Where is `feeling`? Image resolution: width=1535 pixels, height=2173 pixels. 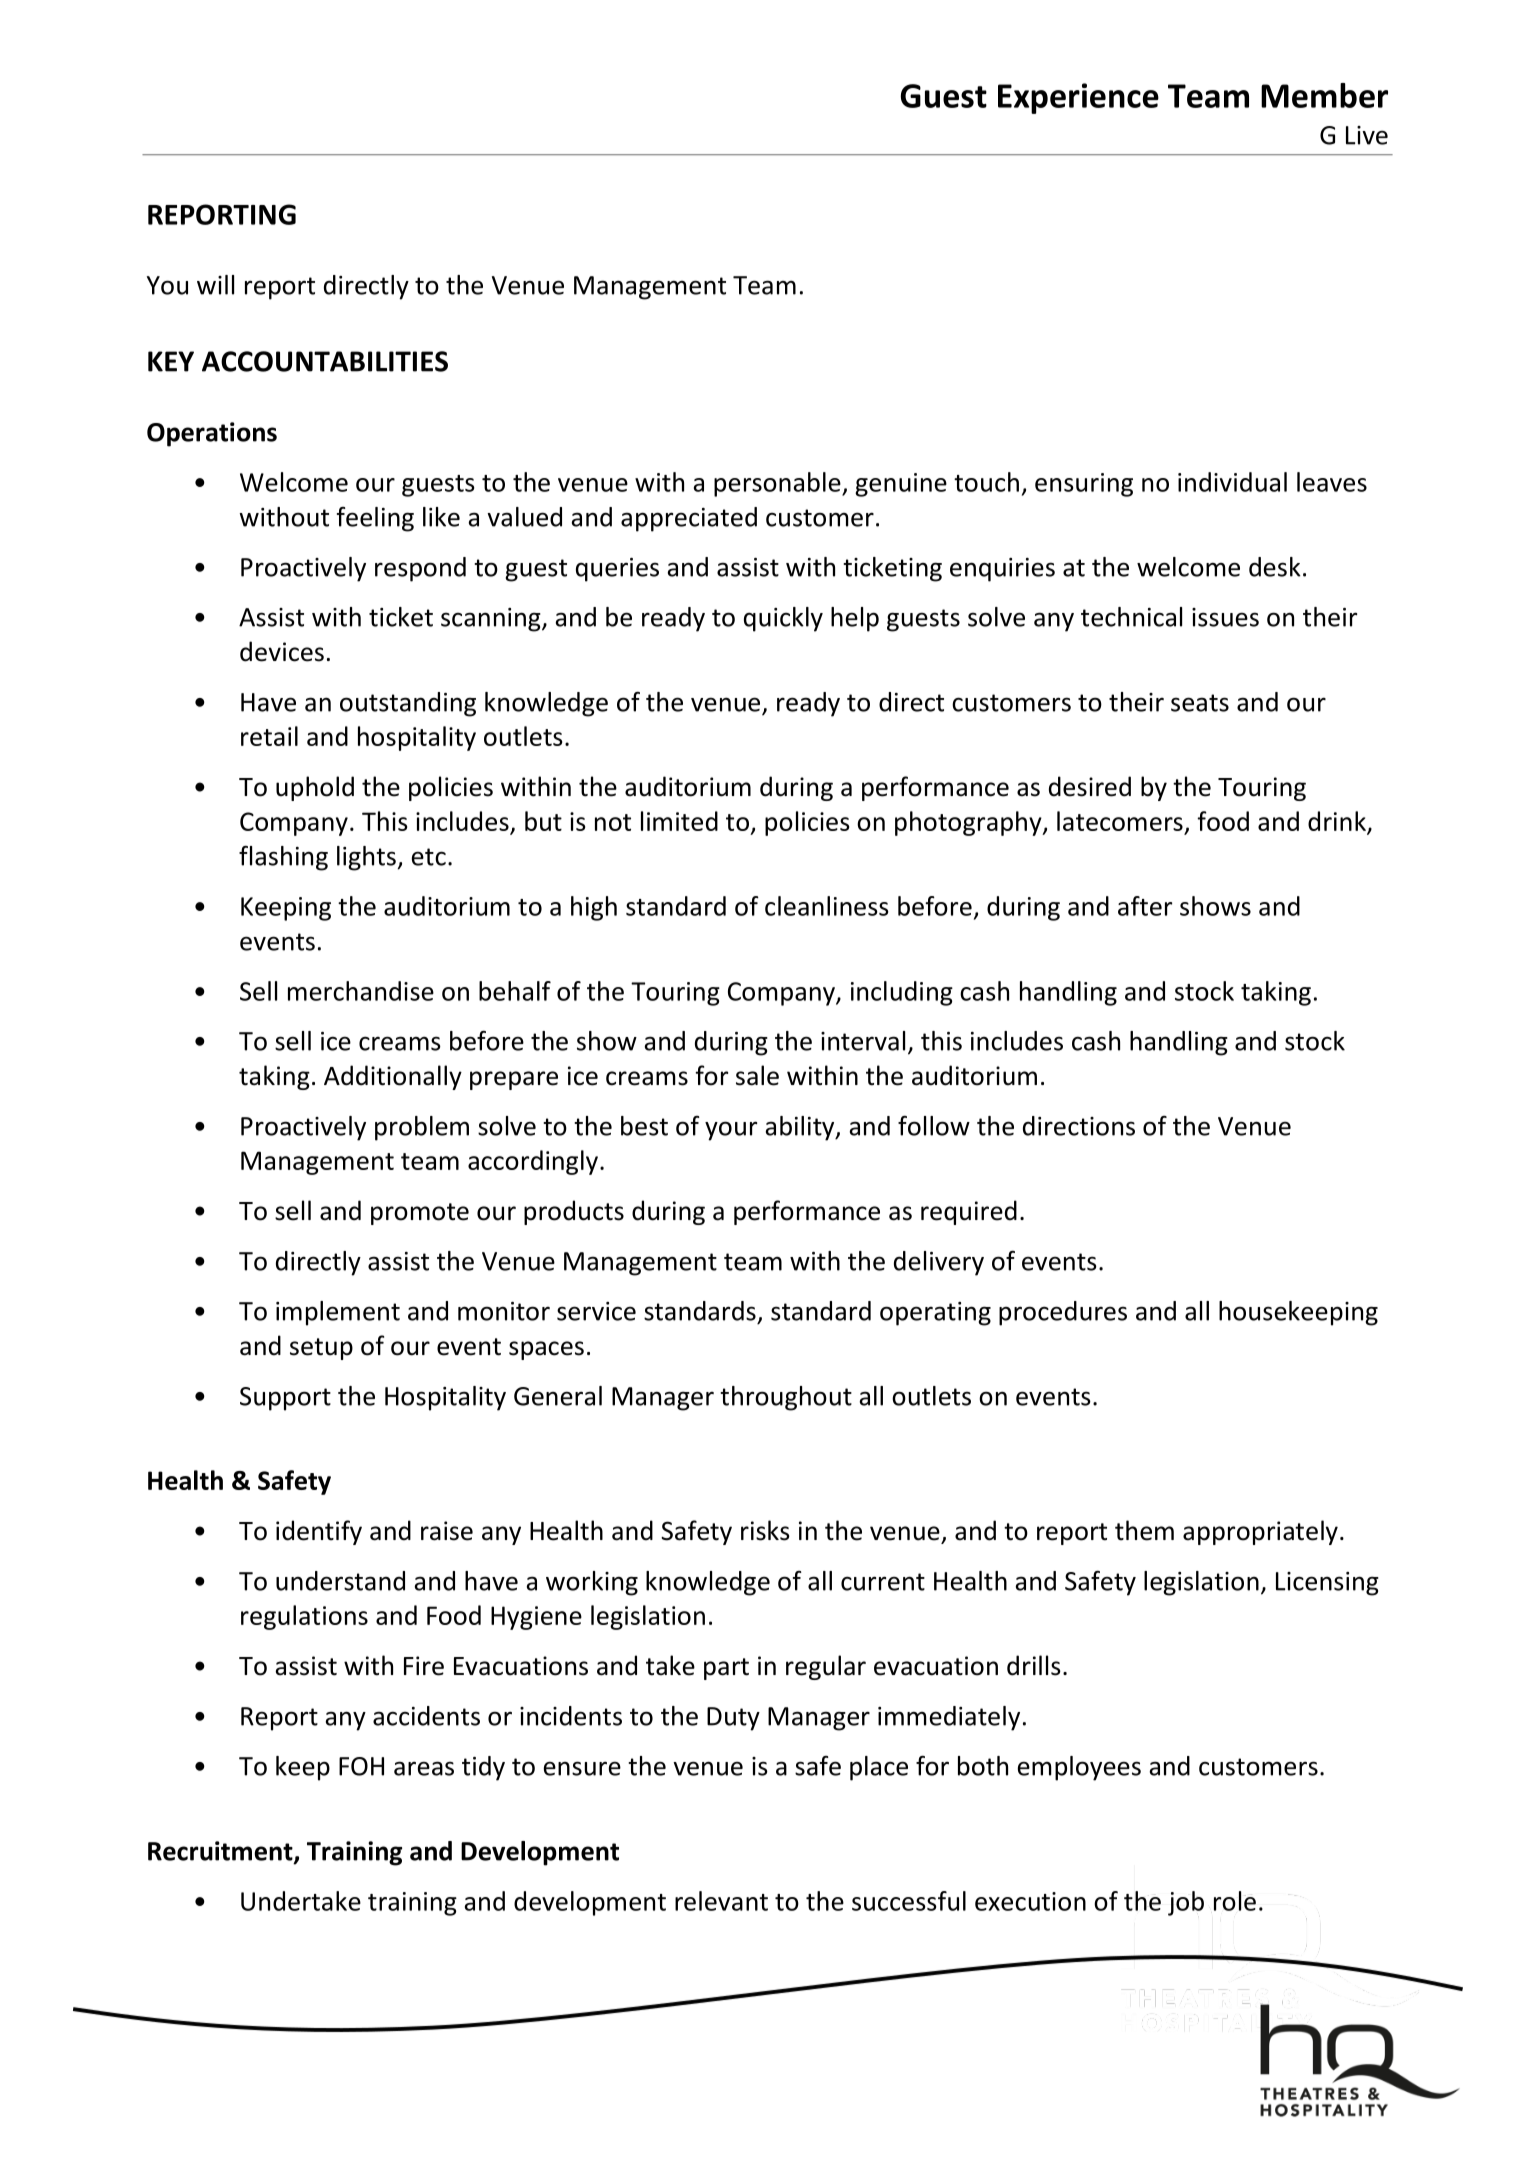
feeling is located at coordinates (375, 519).
